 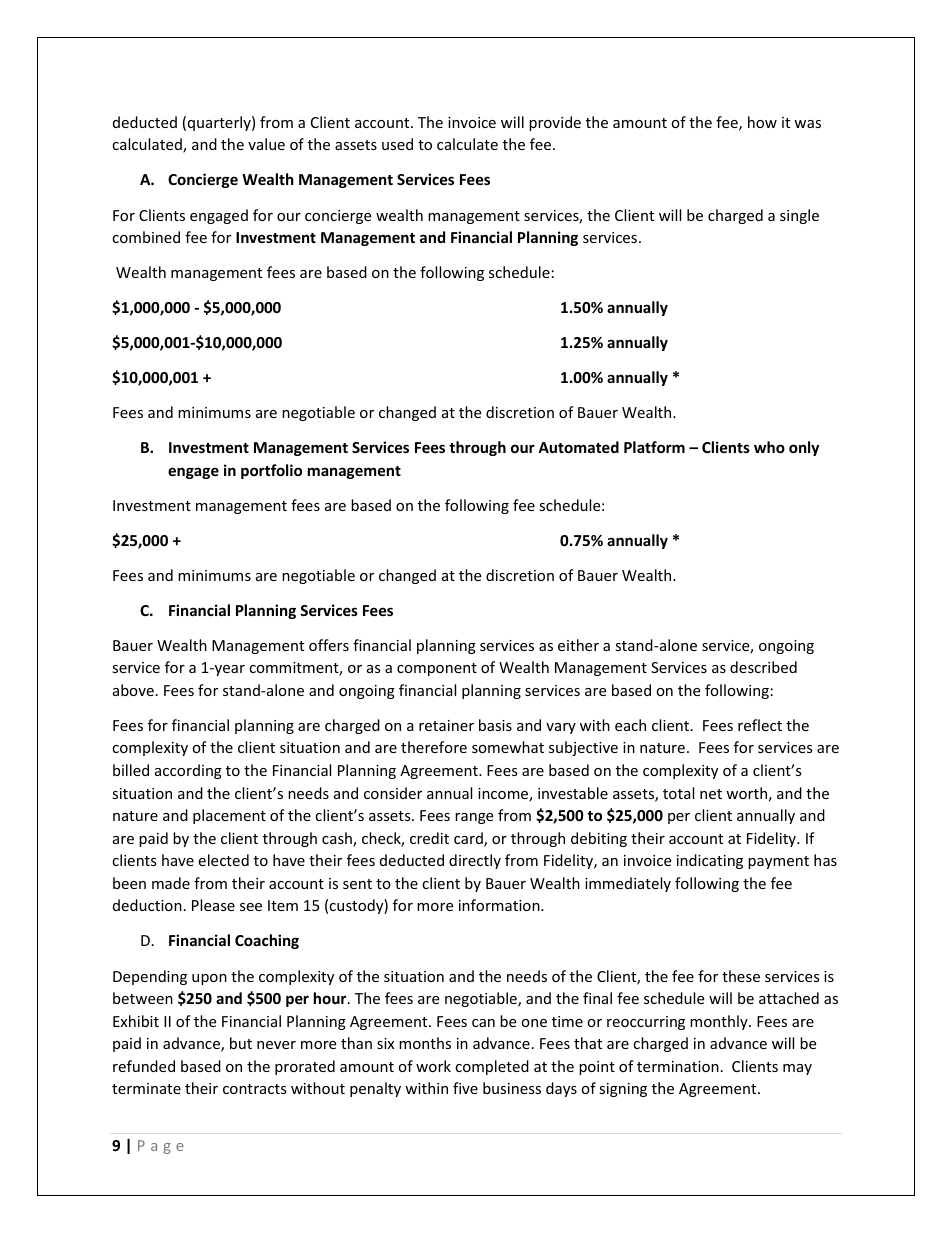 What do you see at coordinates (763, 667) in the screenshot?
I see `described` at bounding box center [763, 667].
